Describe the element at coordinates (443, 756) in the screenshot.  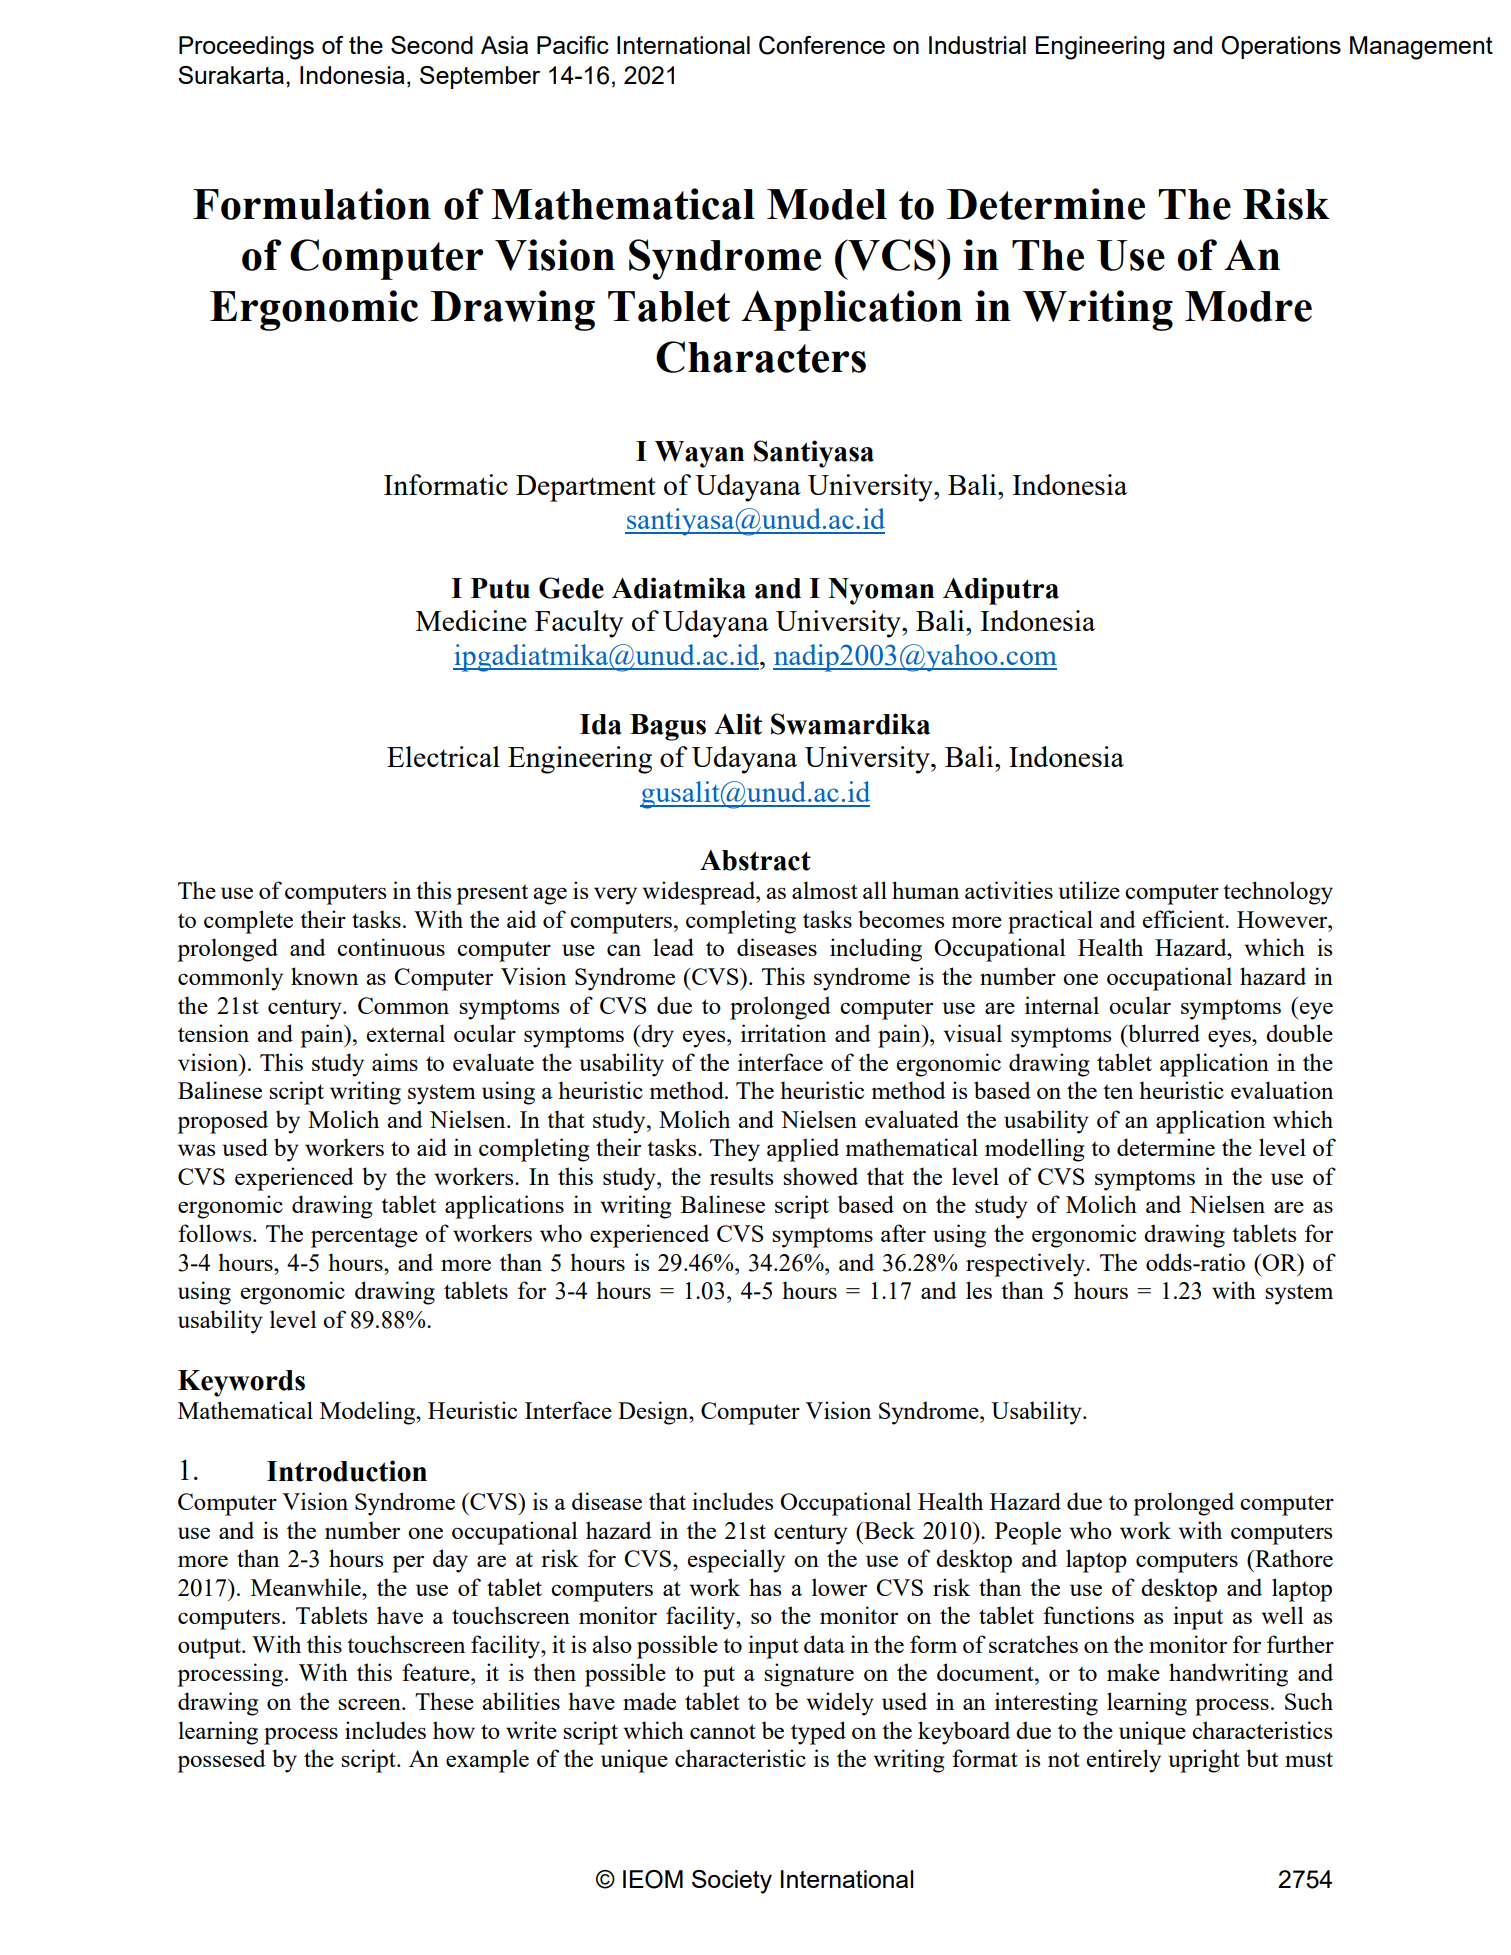
I see `Electrical` at that location.
